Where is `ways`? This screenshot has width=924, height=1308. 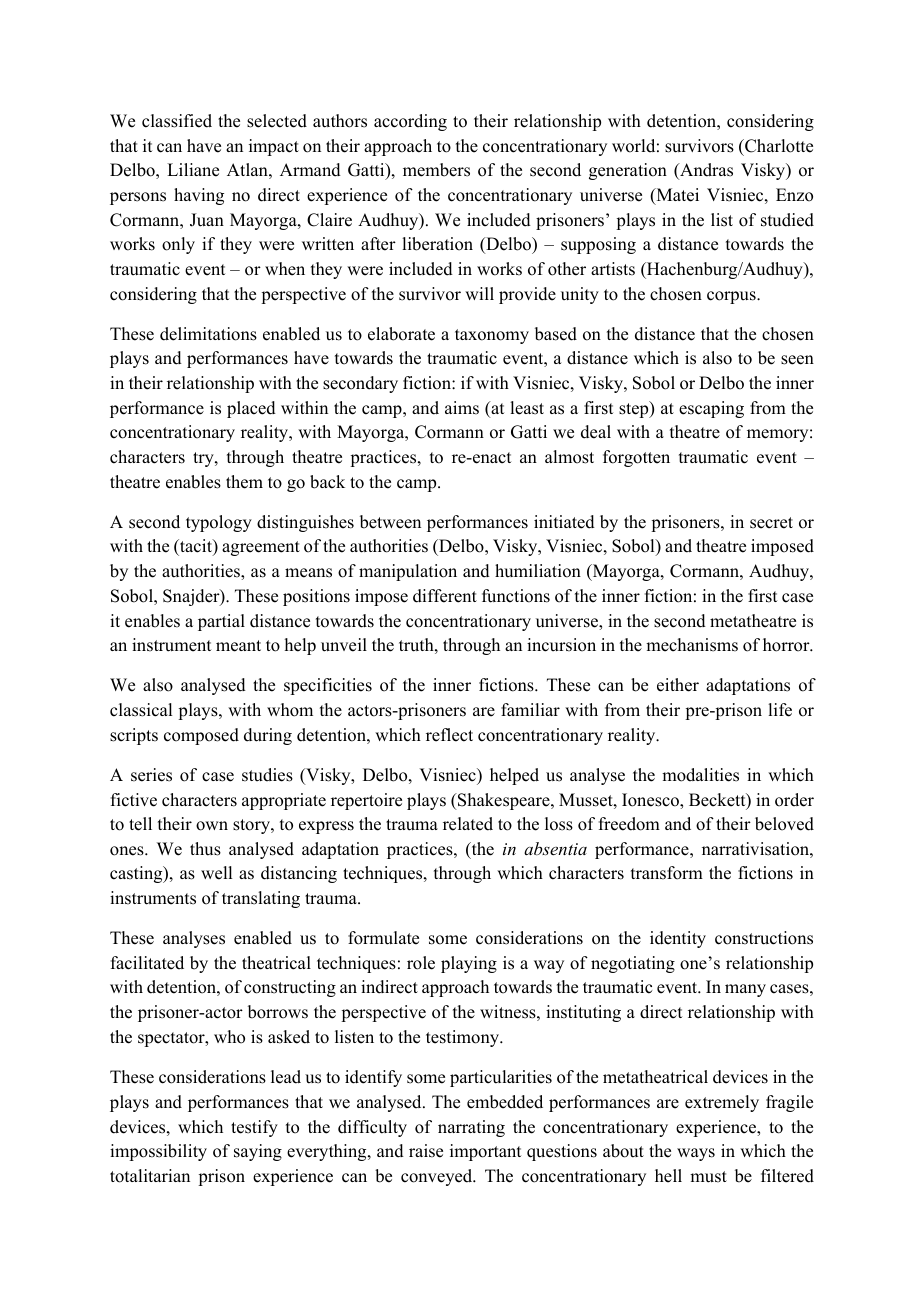 ways is located at coordinates (696, 1154).
